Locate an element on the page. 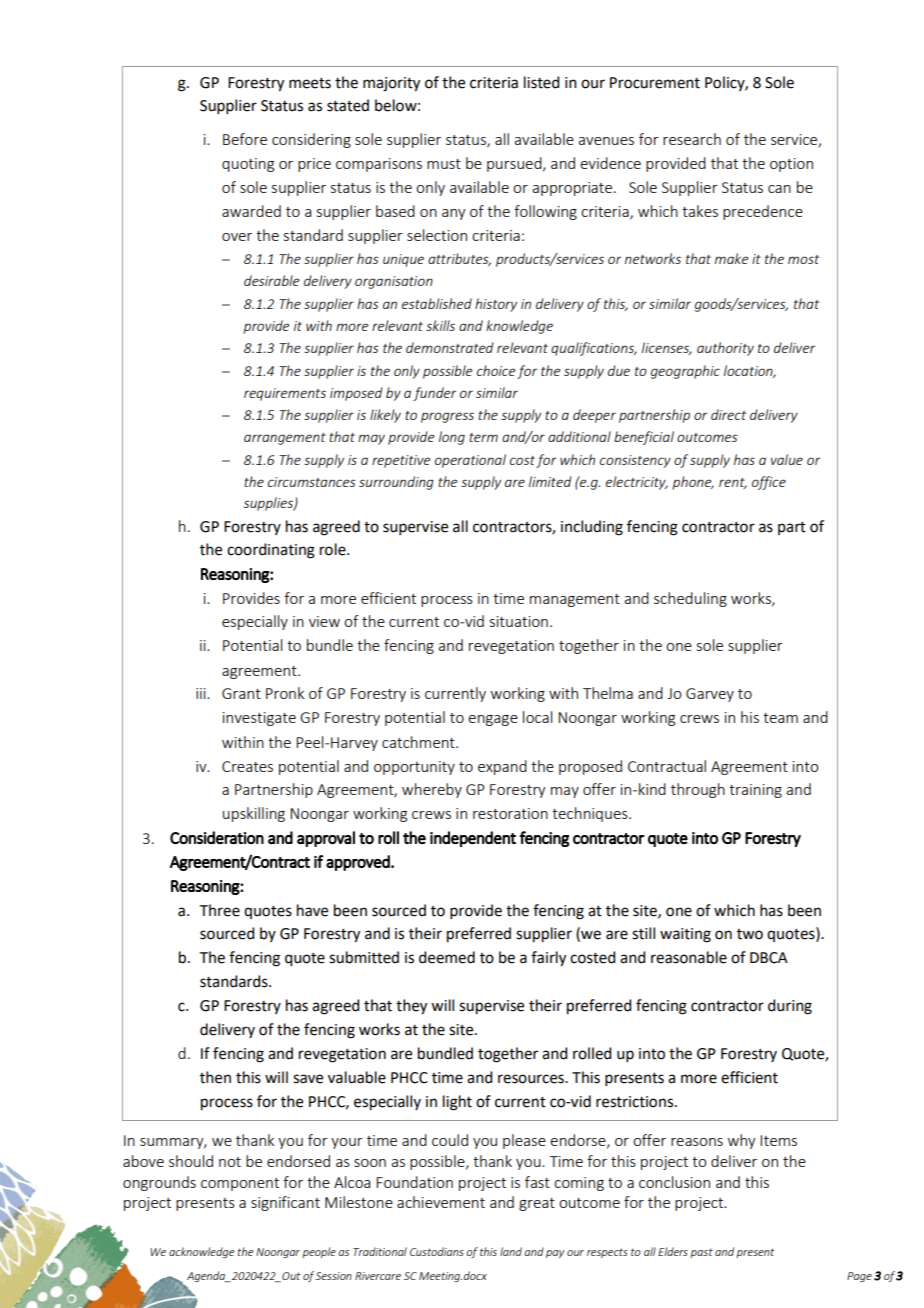  Grant is located at coordinates (241, 693).
